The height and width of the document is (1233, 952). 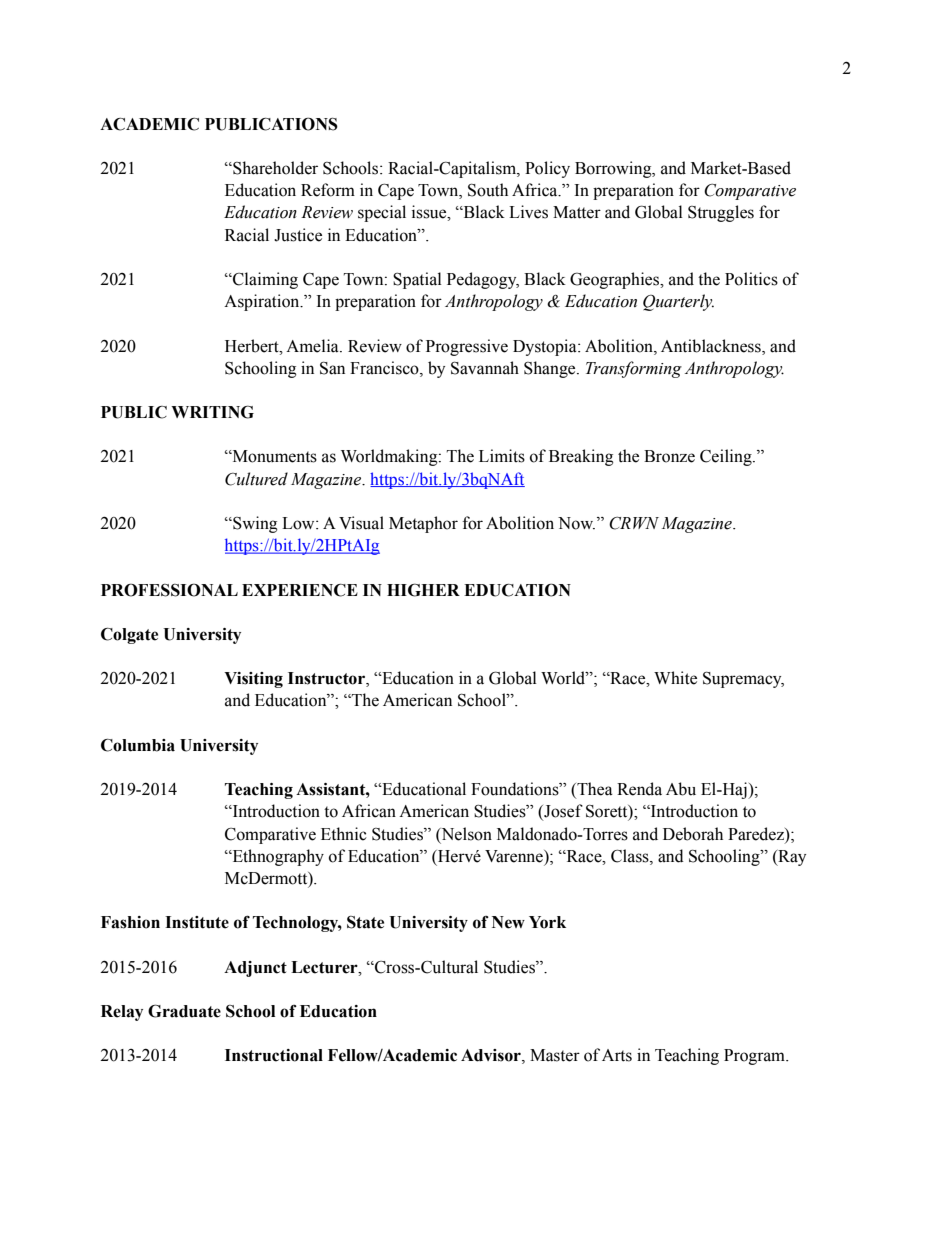 I want to click on Graduate, so click(x=184, y=1011).
